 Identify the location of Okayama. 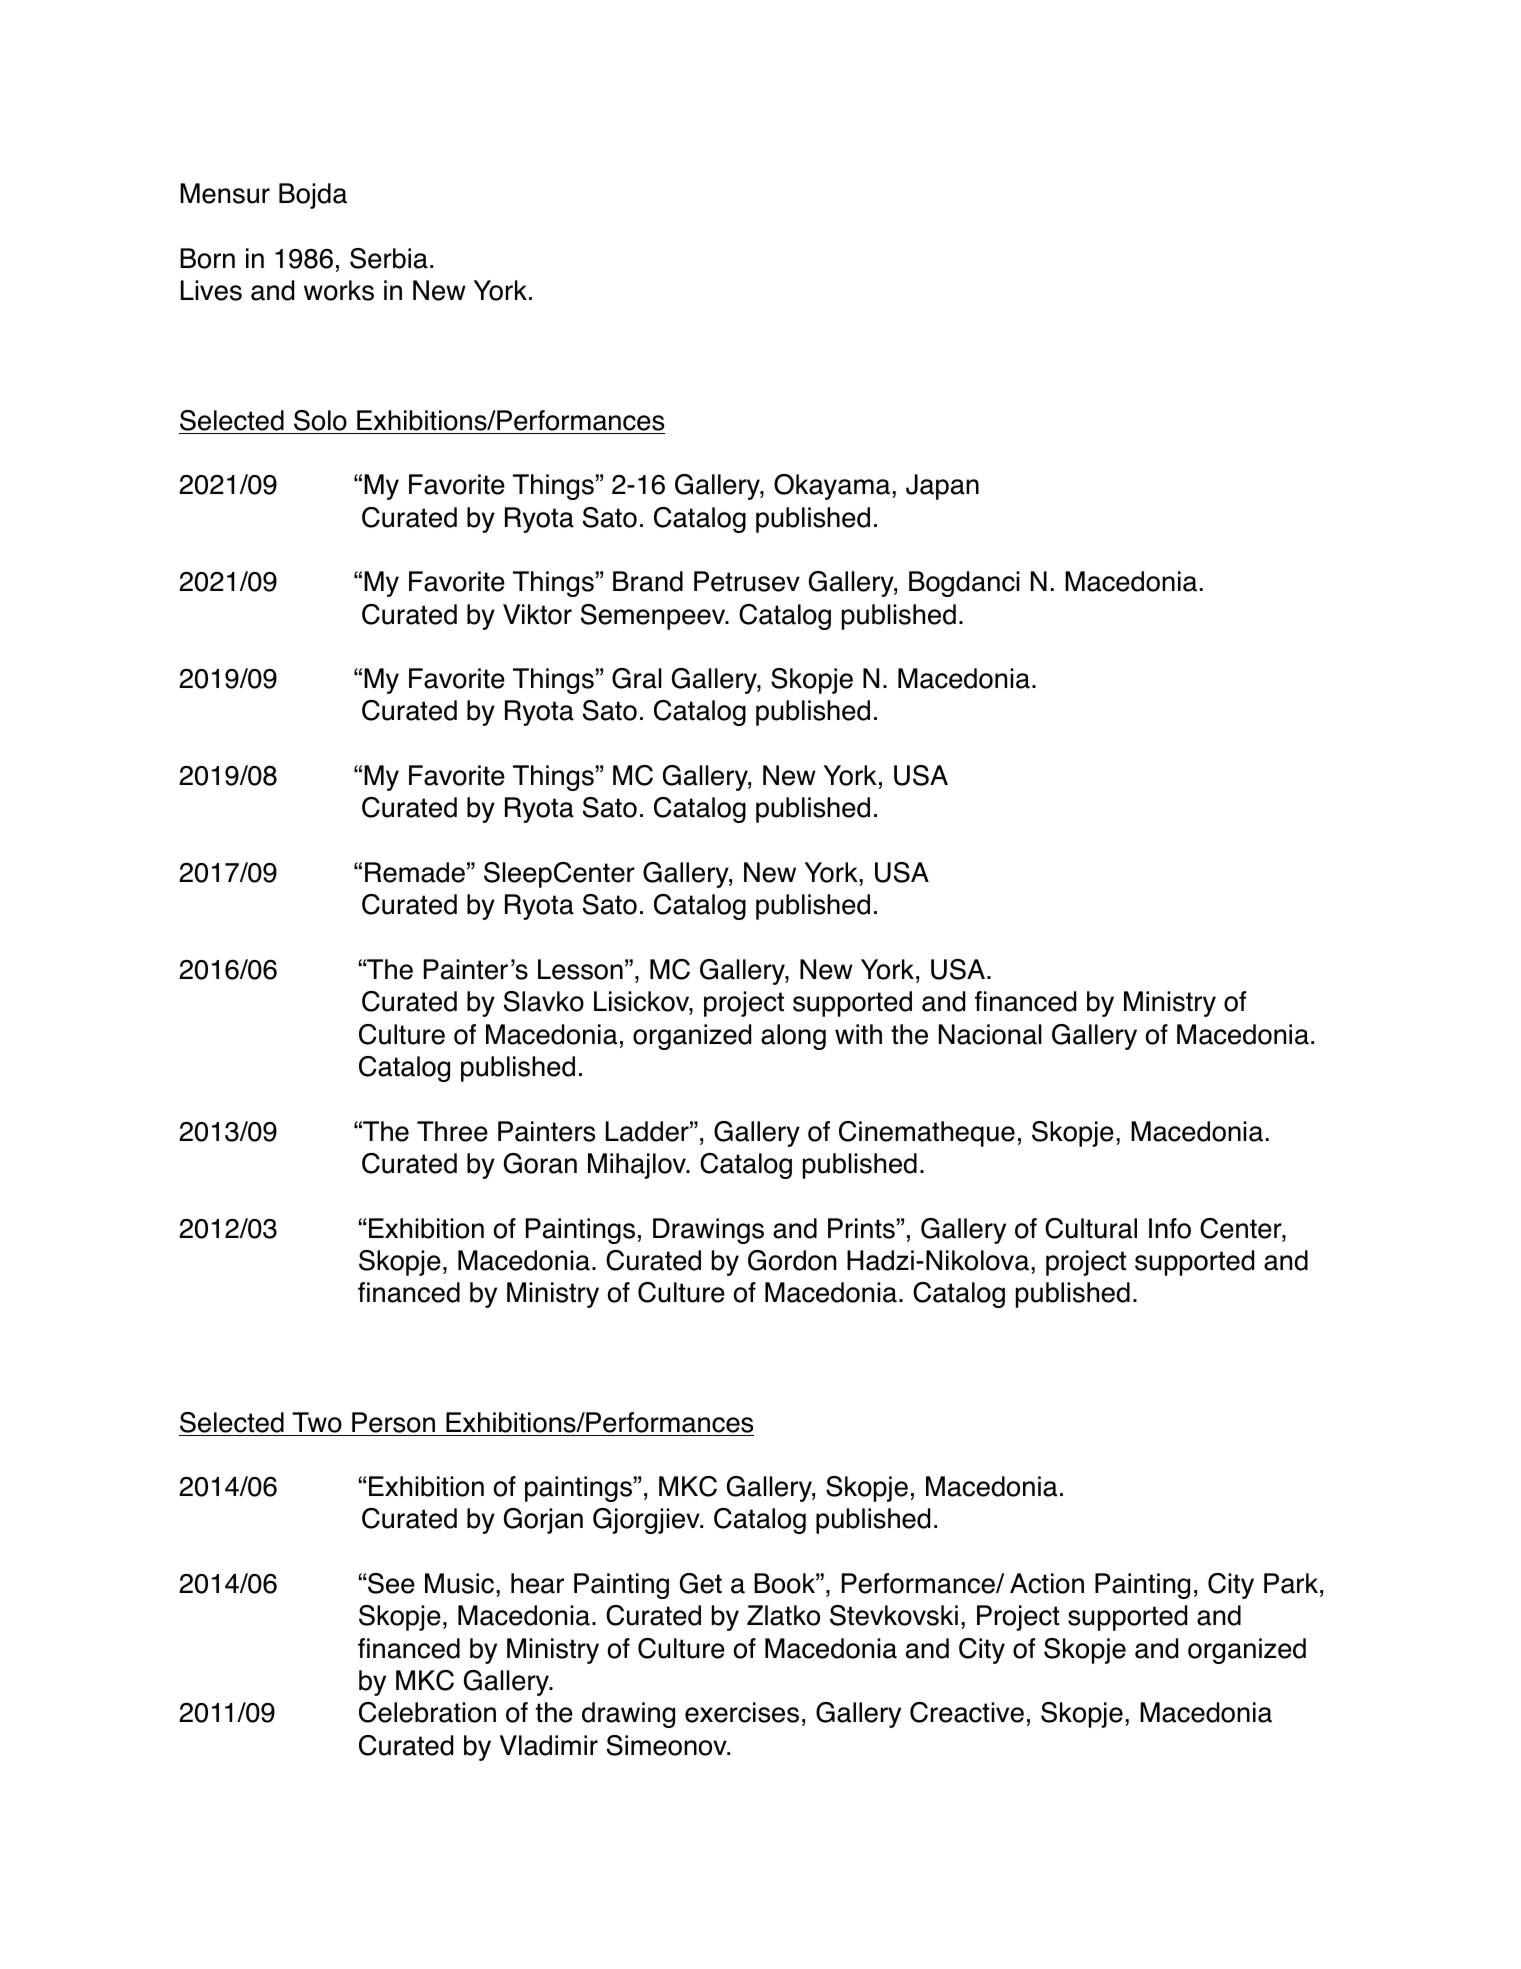
(832, 487).
